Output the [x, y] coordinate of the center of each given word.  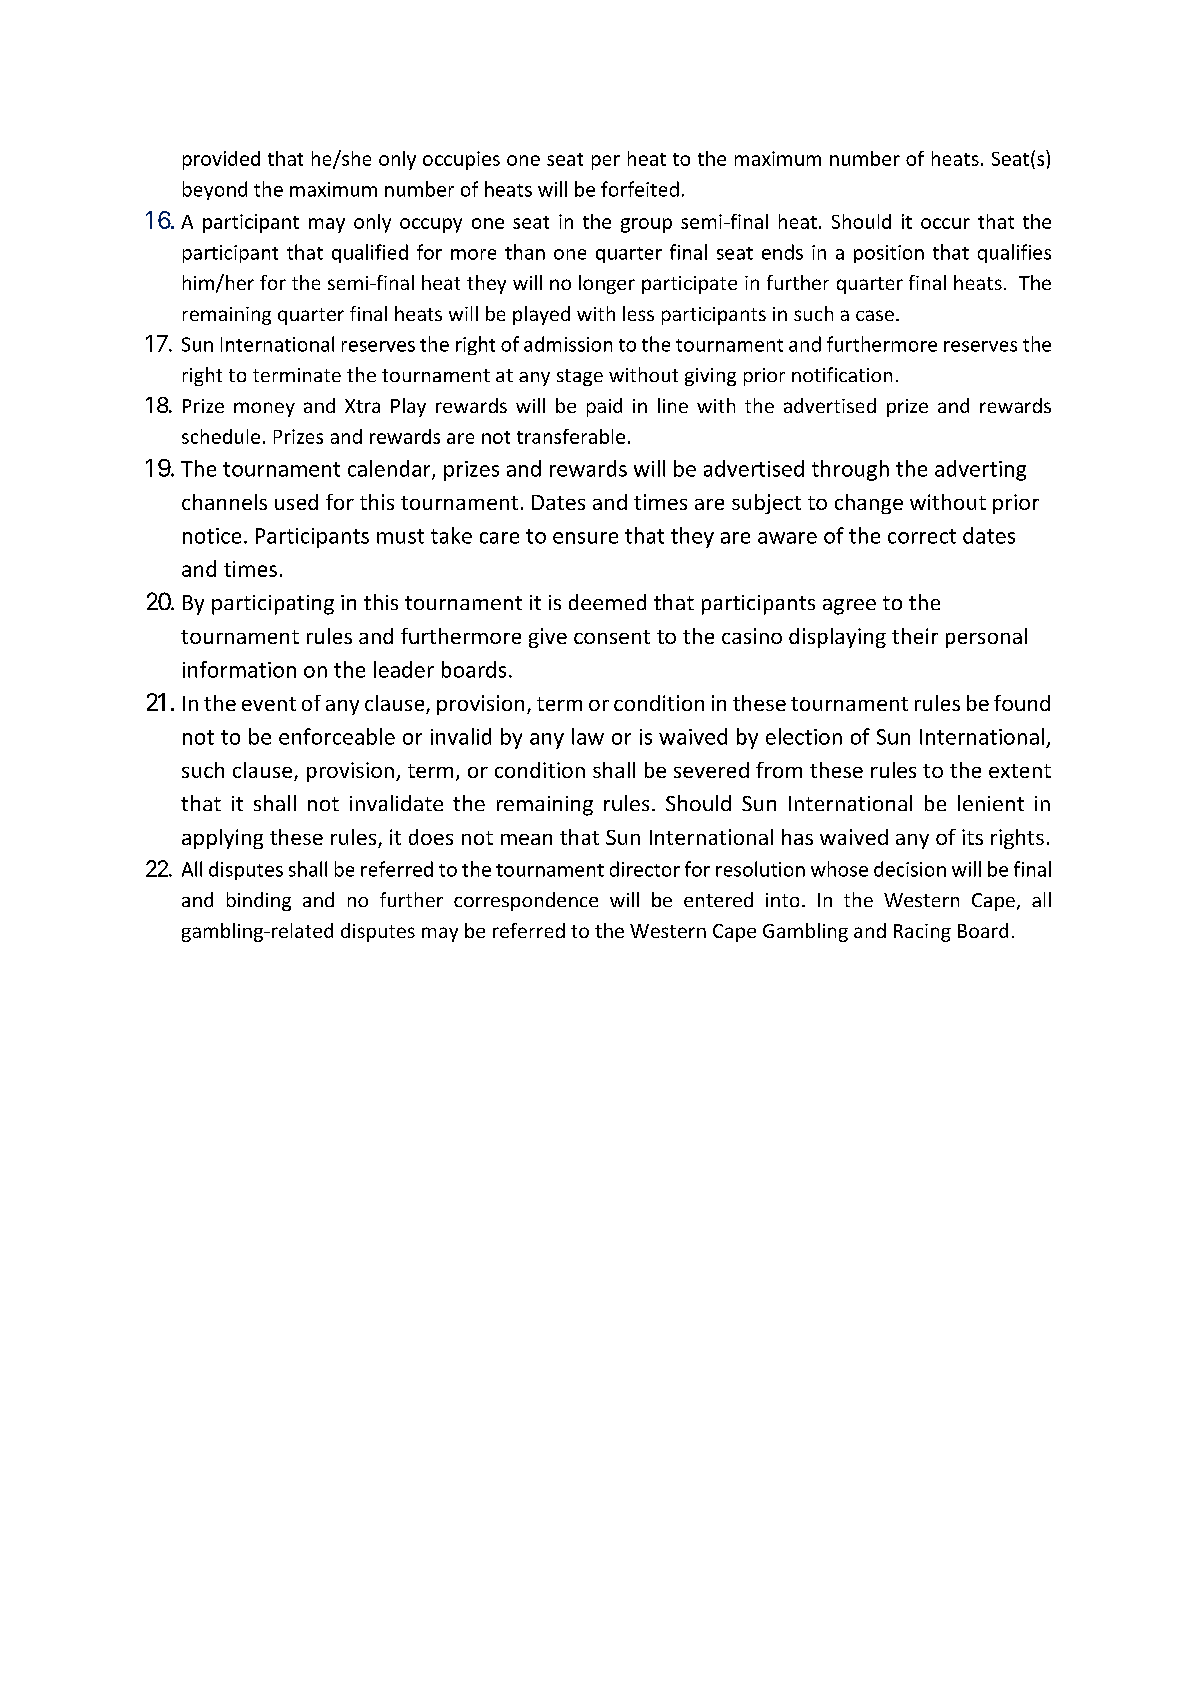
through [850, 470]
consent [612, 637]
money [264, 409]
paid [604, 407]
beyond [215, 190]
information [239, 669]
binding [259, 901]
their [915, 636]
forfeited [640, 189]
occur [945, 223]
